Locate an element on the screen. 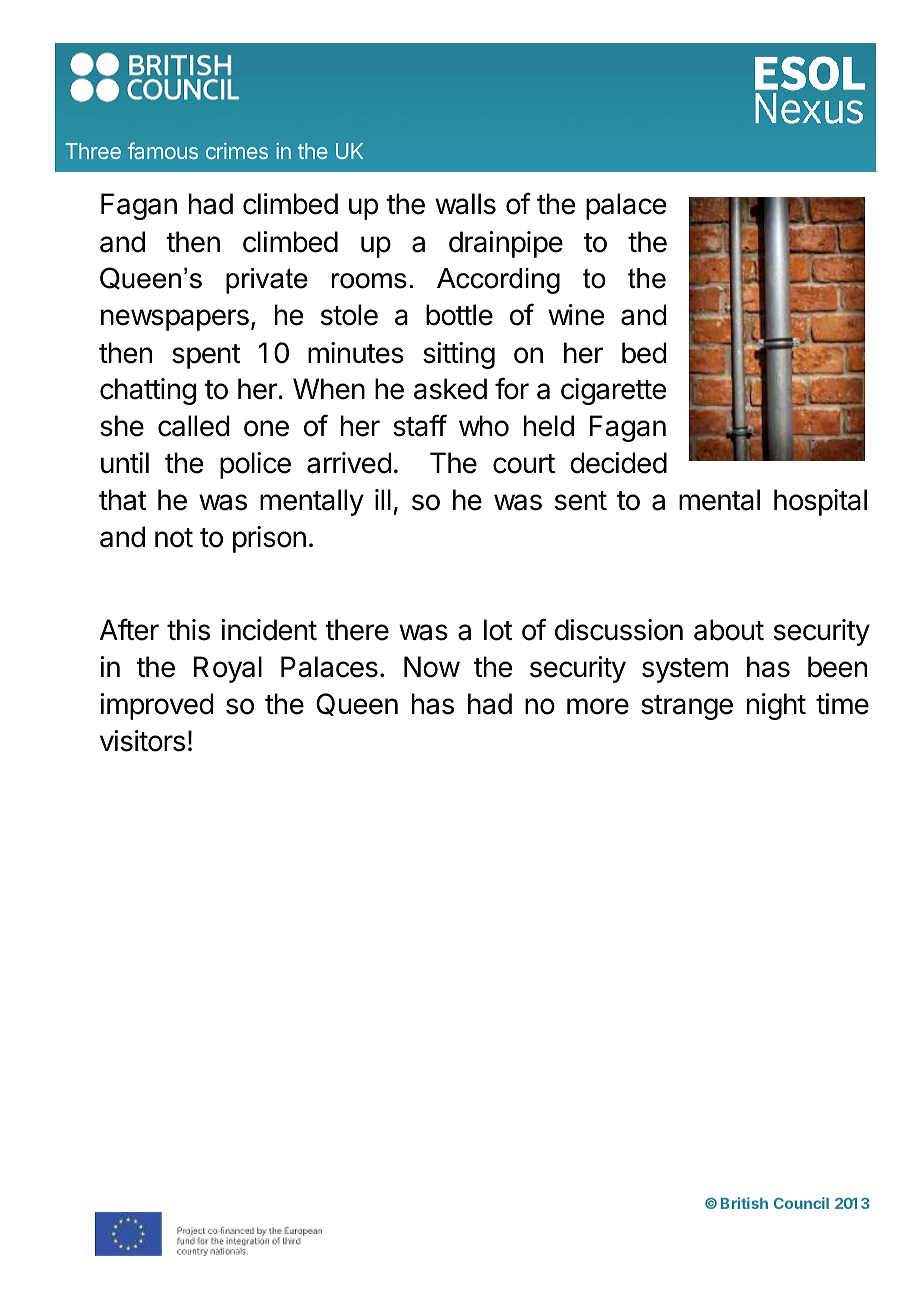 The width and height of the screenshot is (924, 1308). strange is located at coordinates (687, 707).
